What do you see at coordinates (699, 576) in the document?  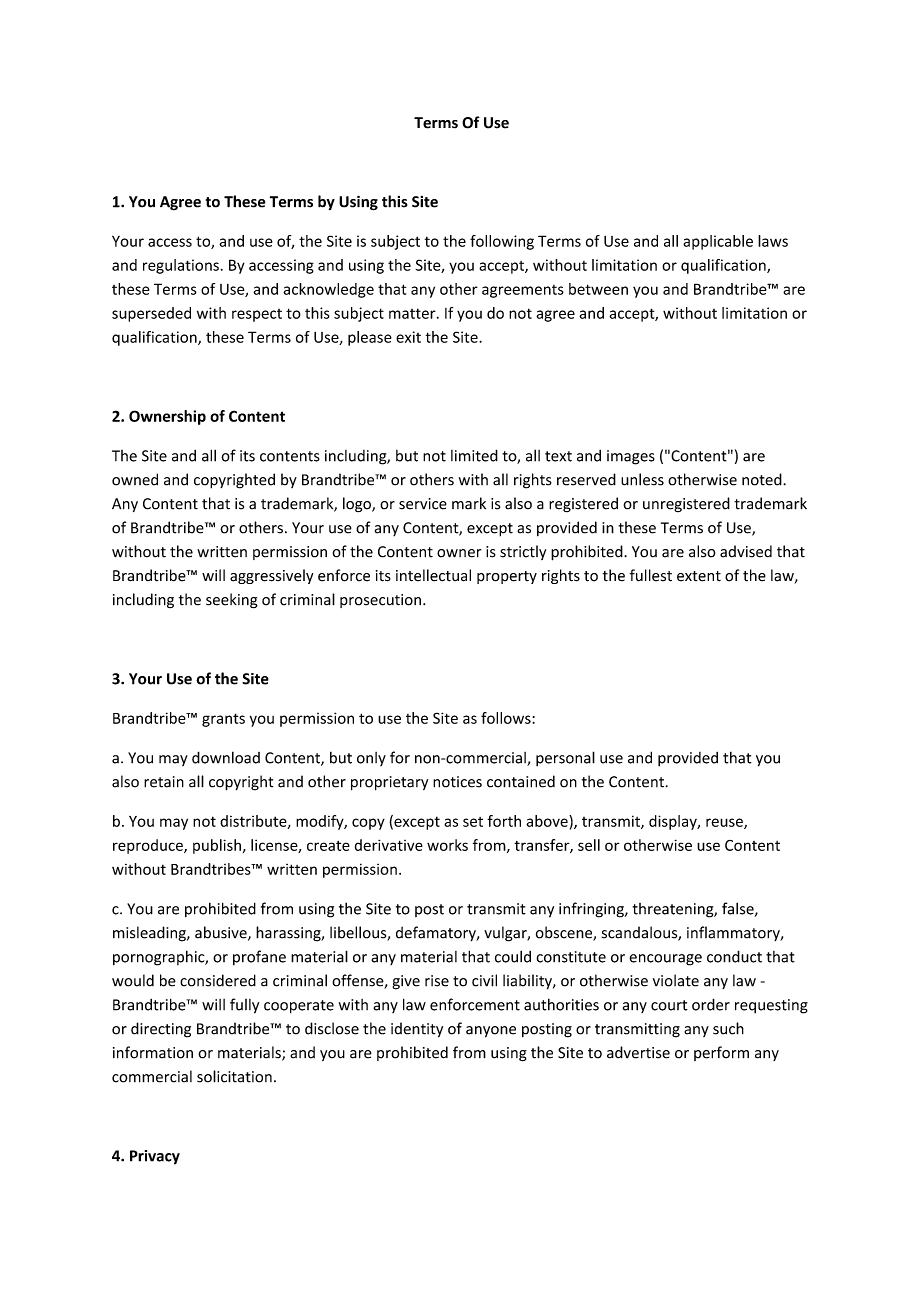 I see `extent` at bounding box center [699, 576].
